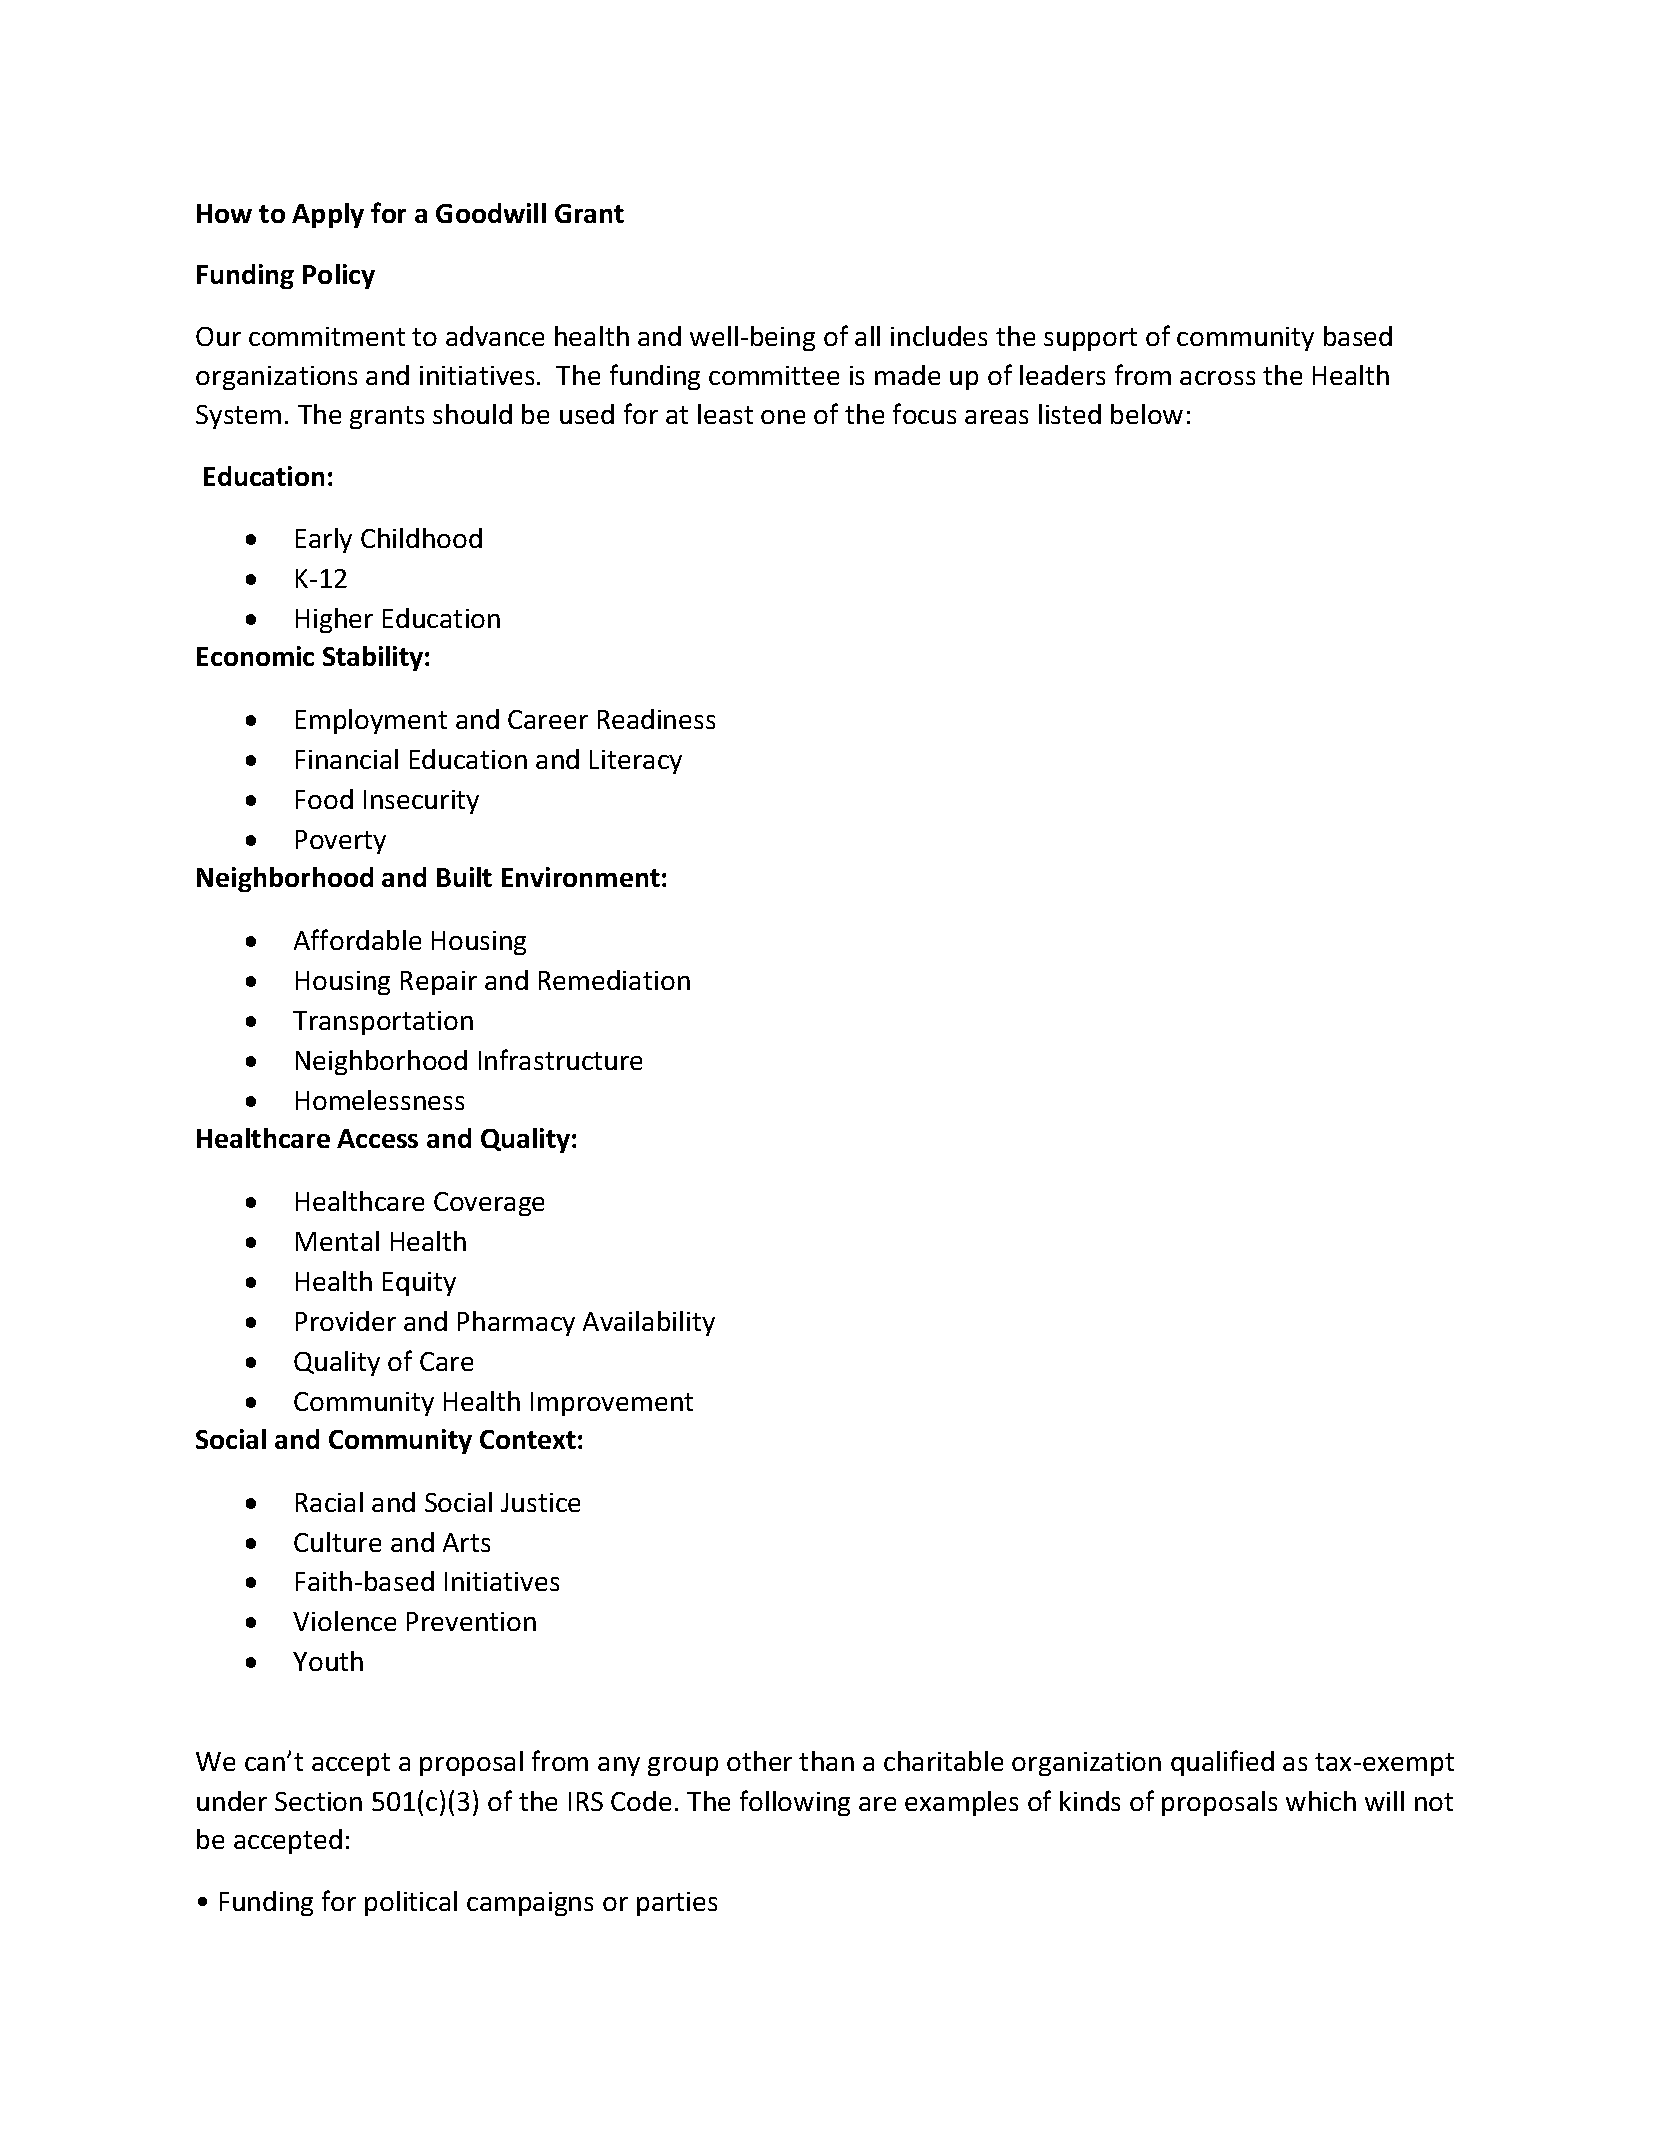  I want to click on all, so click(867, 336).
